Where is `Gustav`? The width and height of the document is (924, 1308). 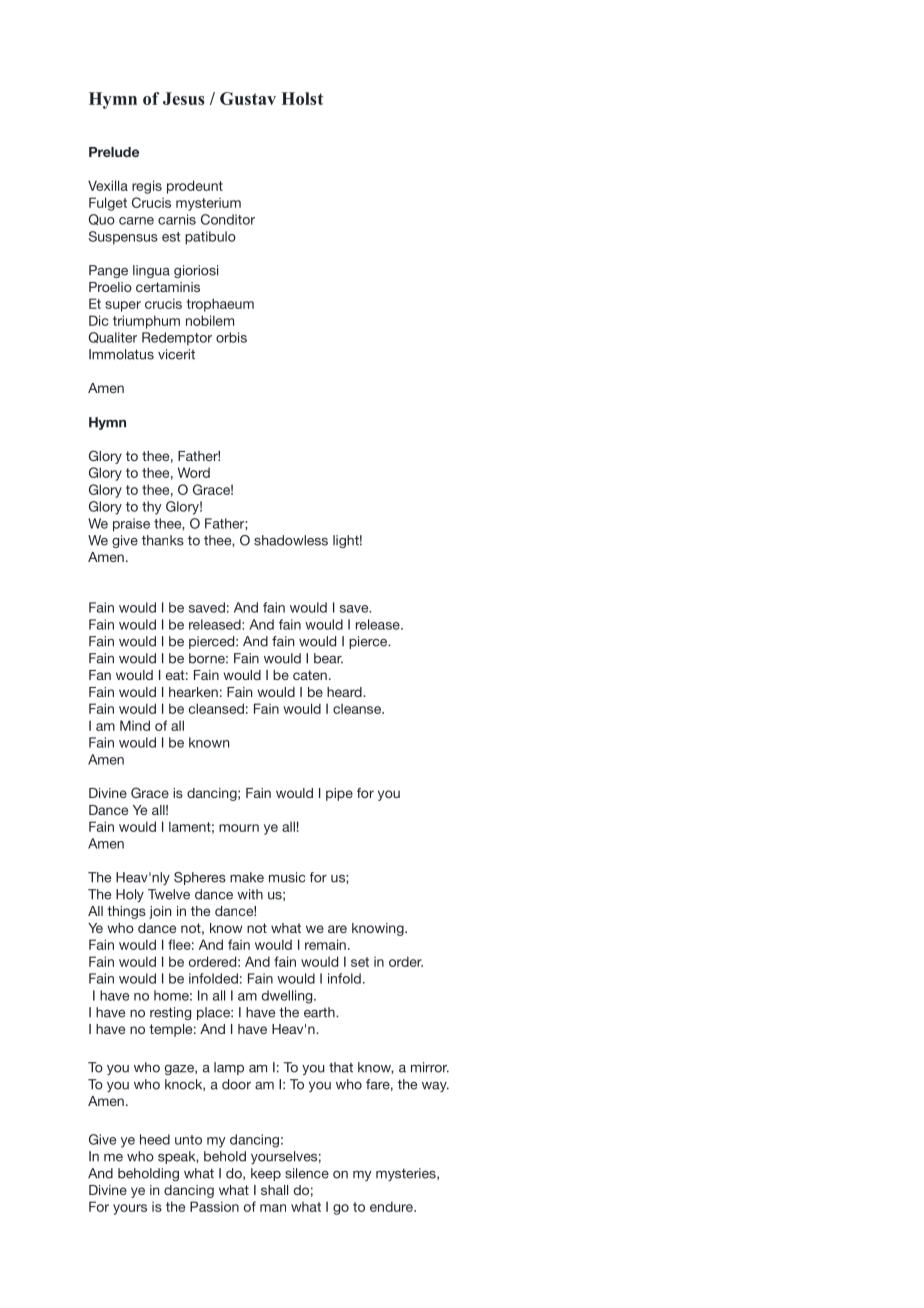 Gustav is located at coordinates (248, 98).
